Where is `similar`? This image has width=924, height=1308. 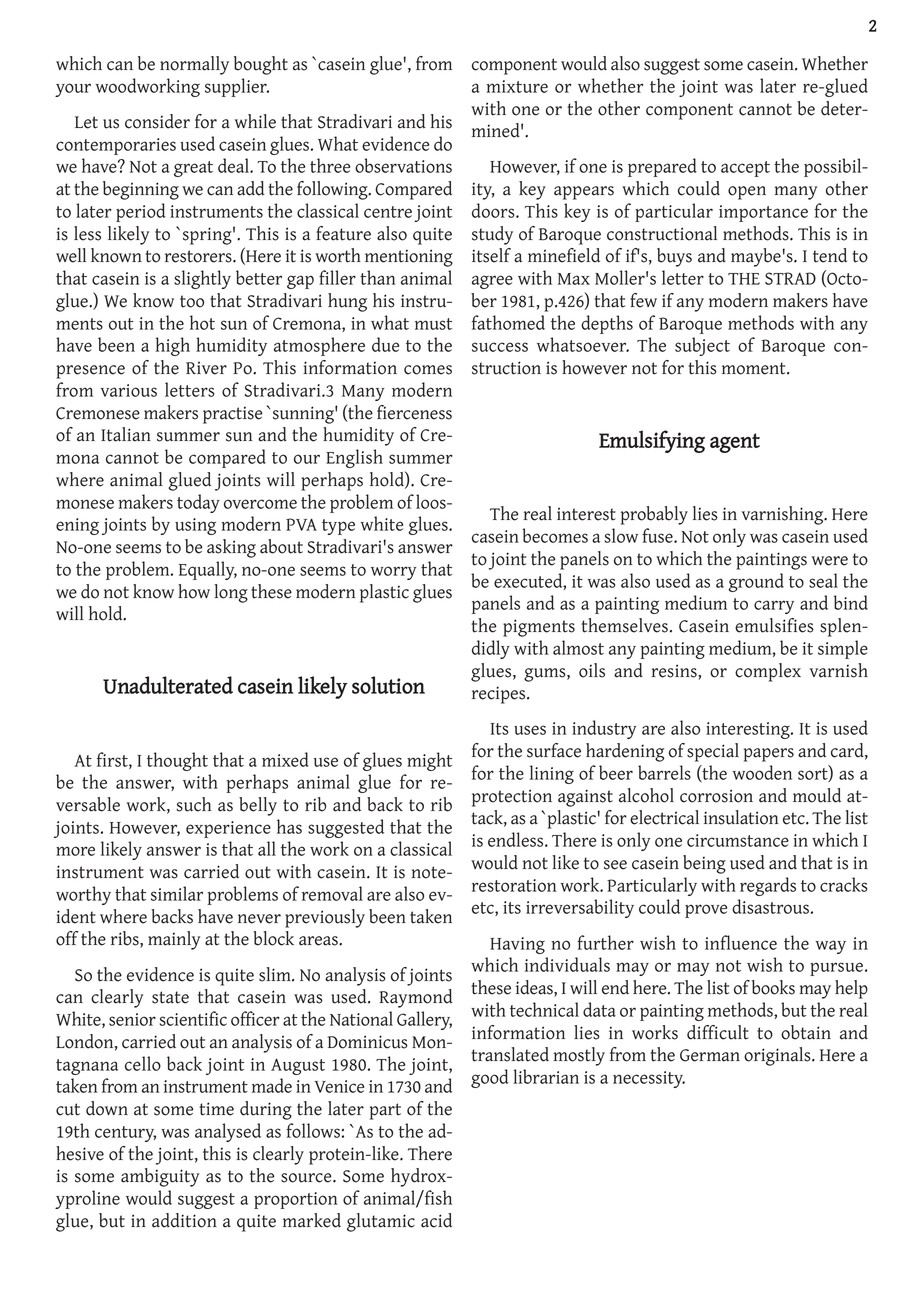 similar is located at coordinates (177, 893).
